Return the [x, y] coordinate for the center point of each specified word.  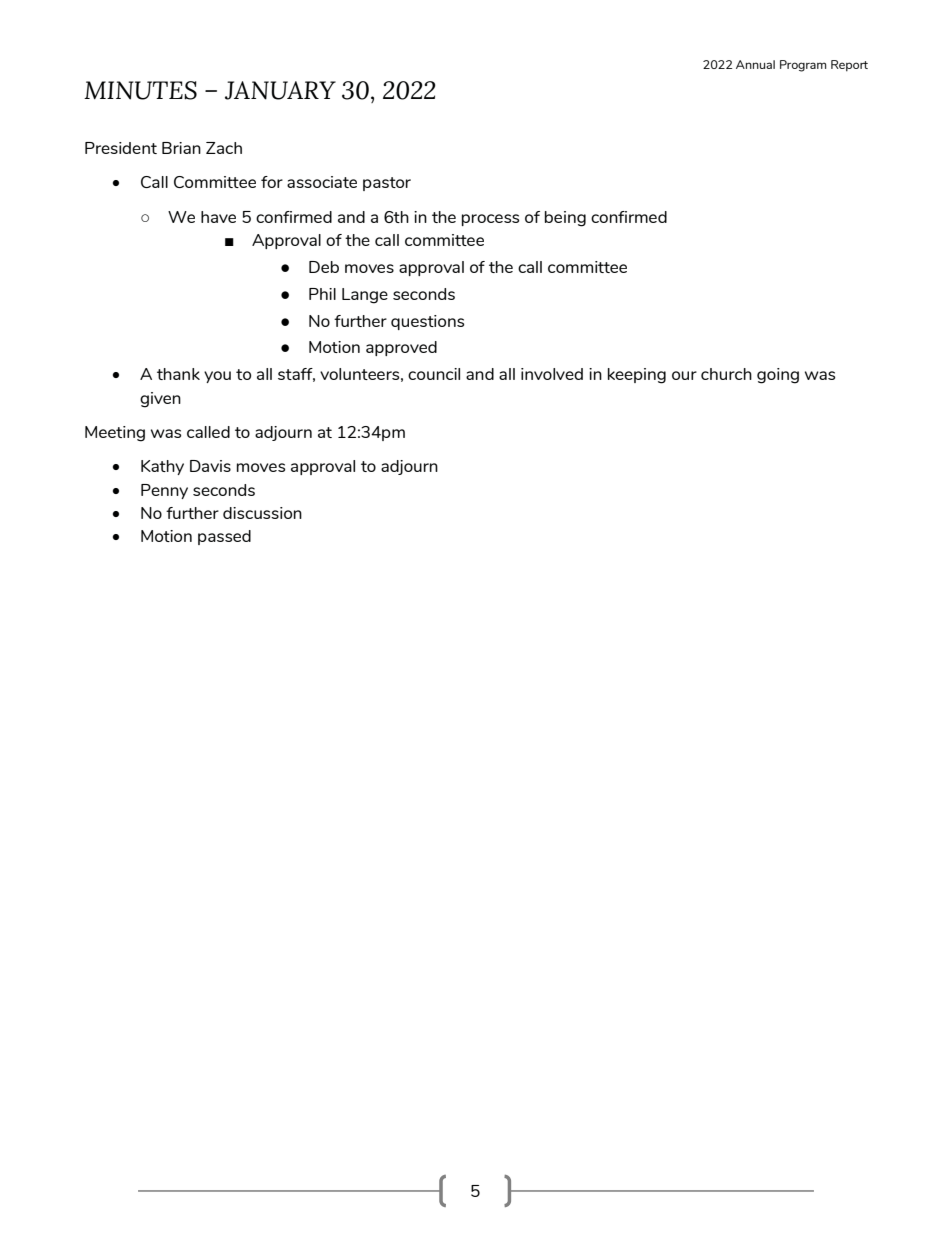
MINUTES [140, 90]
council [434, 374]
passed [224, 537]
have [218, 217]
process [490, 220]
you [217, 377]
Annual [755, 64]
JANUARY [280, 90]
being [565, 219]
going [778, 376]
